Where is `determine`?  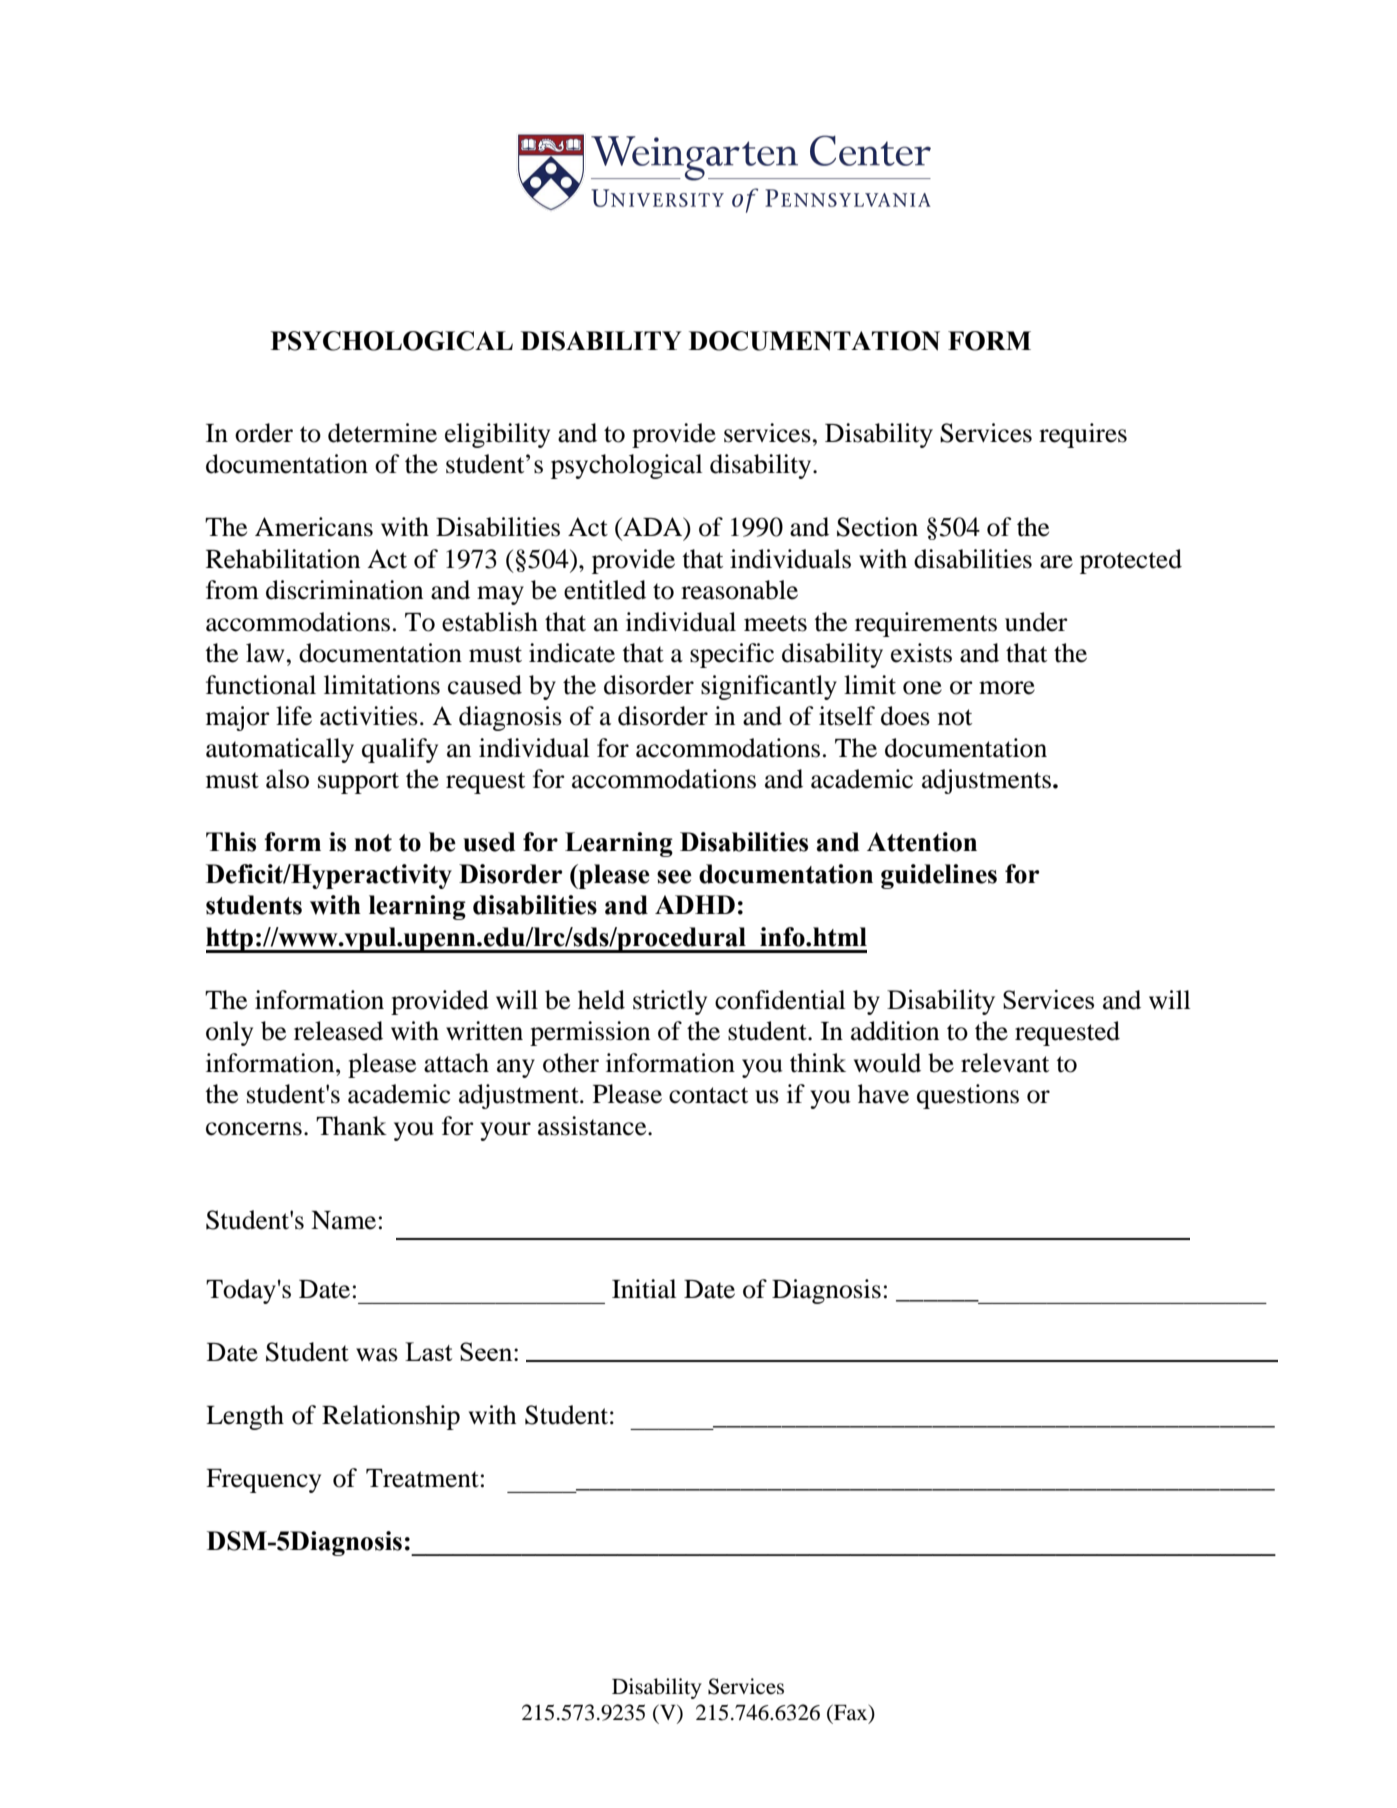
determine is located at coordinates (382, 433).
